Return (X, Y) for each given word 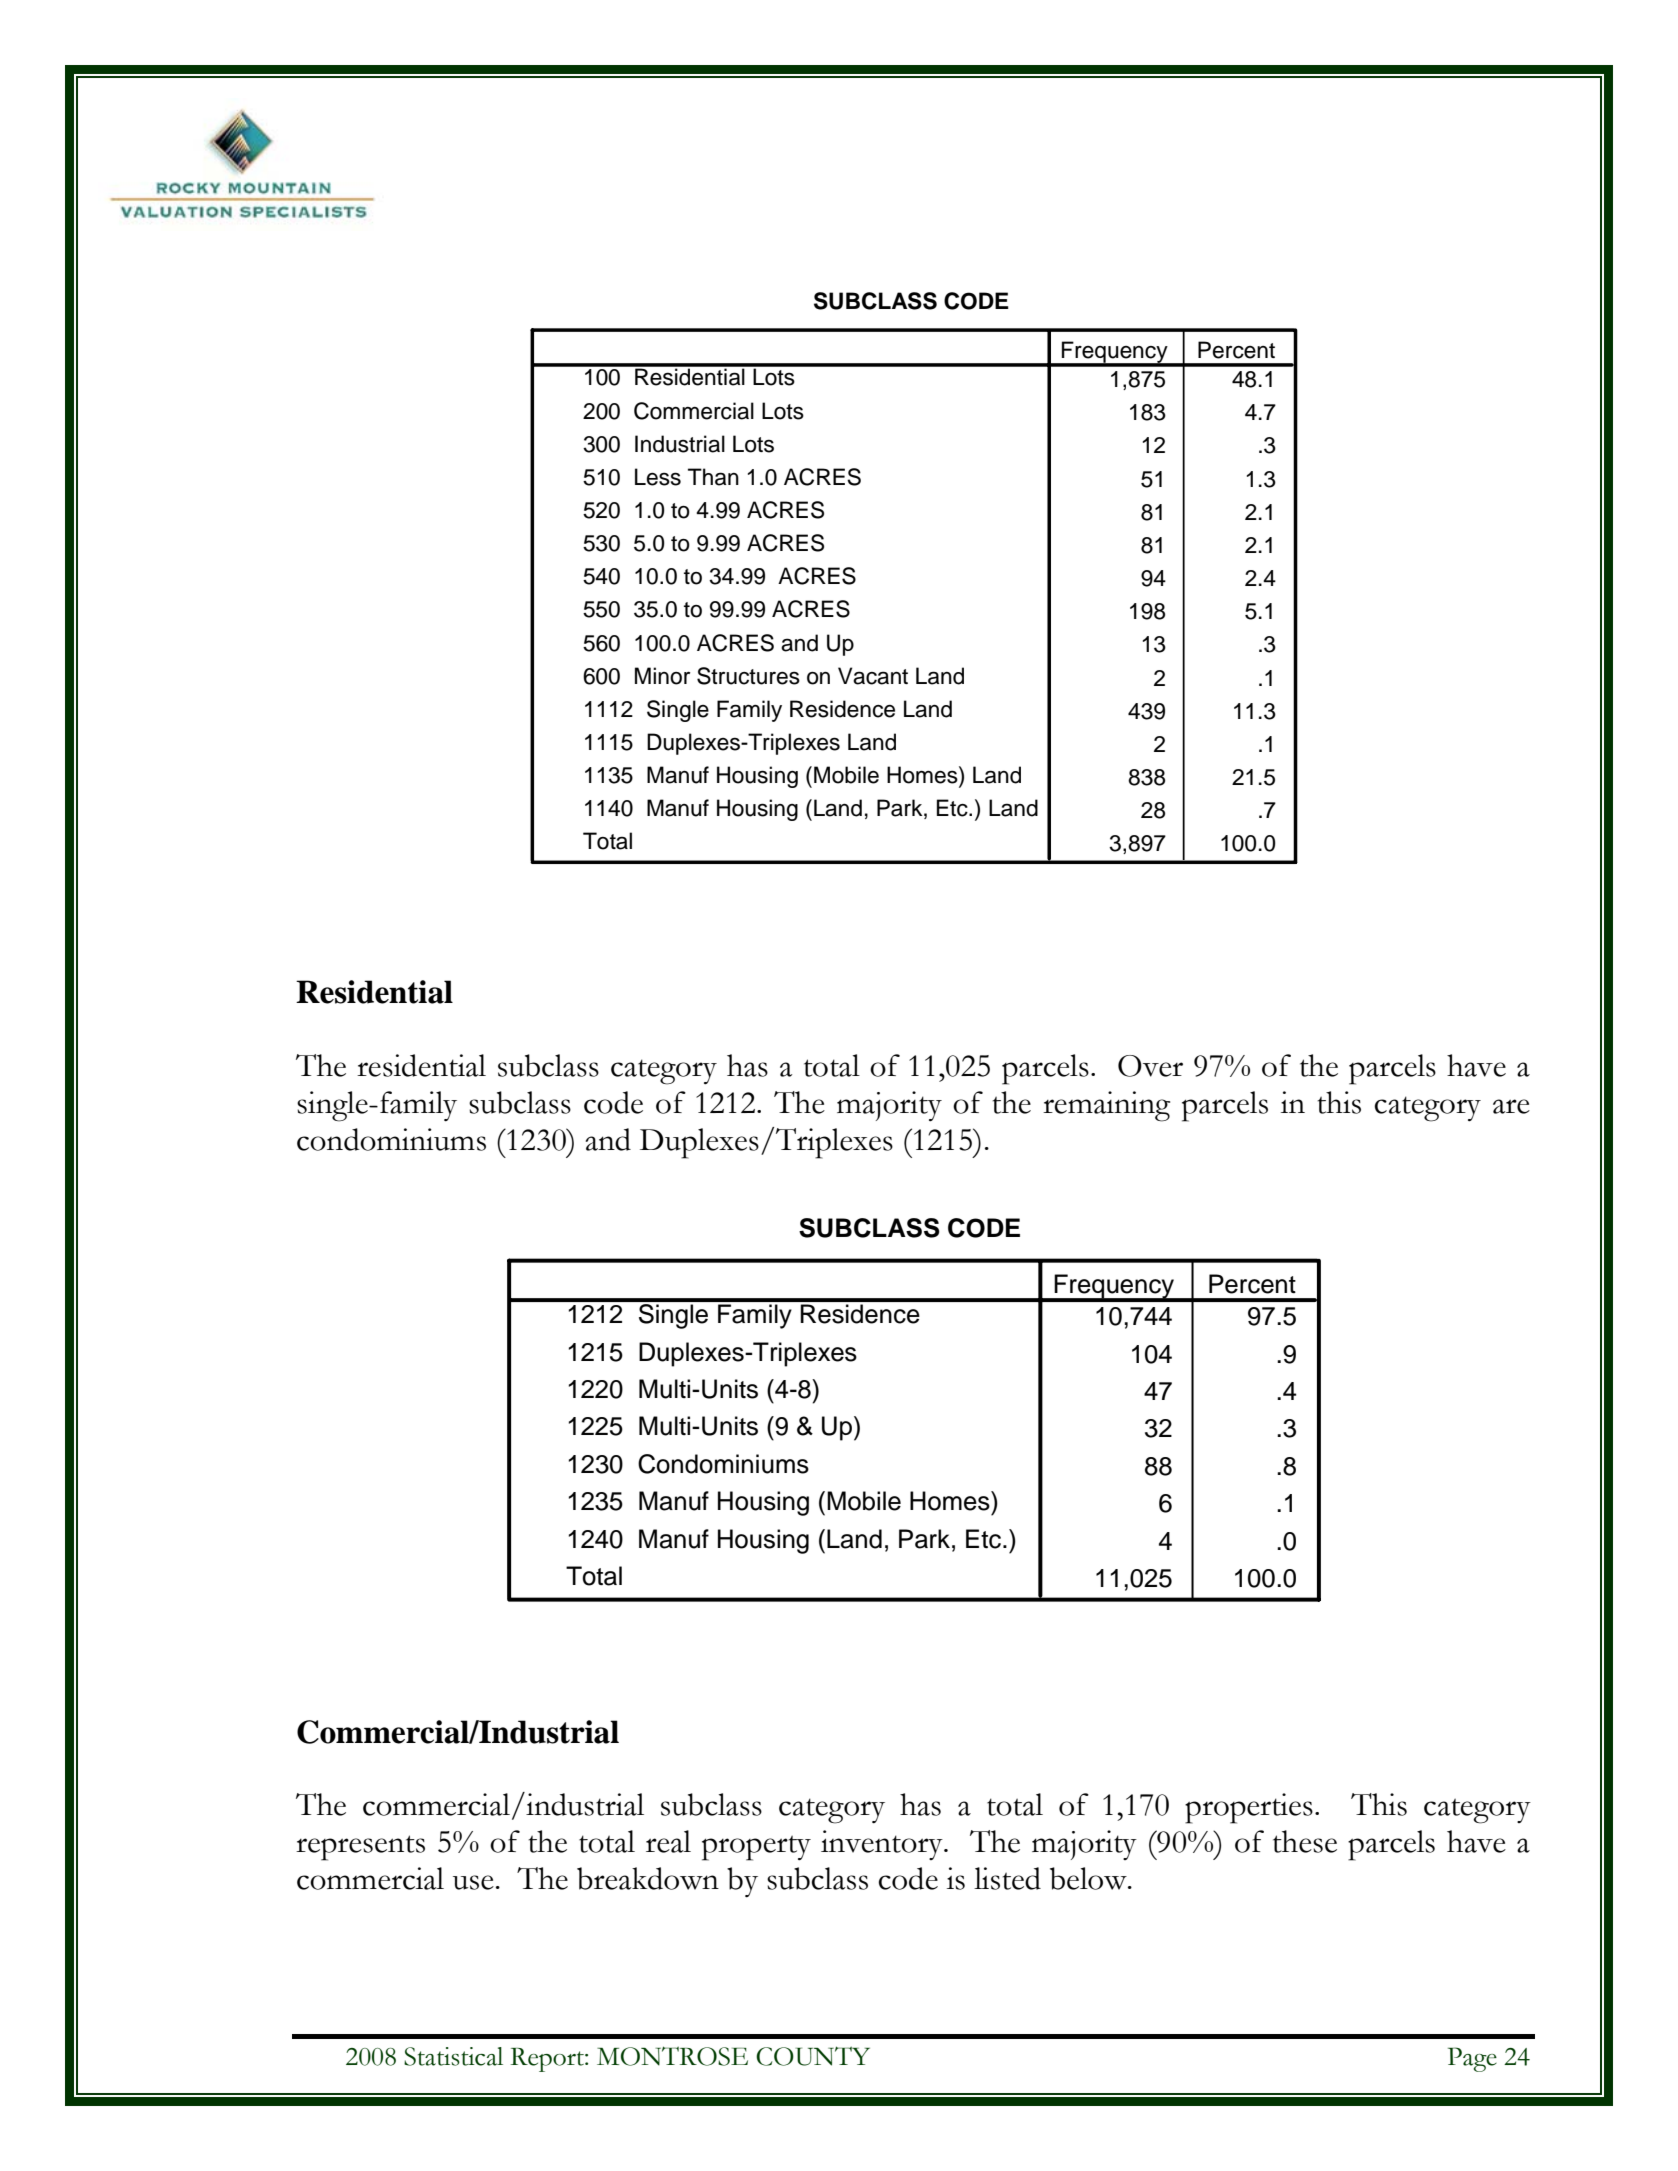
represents (360, 1848)
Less (658, 477)
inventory (883, 1845)
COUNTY (813, 2056)
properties (1249, 1808)
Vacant (873, 676)
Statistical (453, 2056)
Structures (748, 676)
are (1511, 1106)
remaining (1106, 1106)
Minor (662, 676)
